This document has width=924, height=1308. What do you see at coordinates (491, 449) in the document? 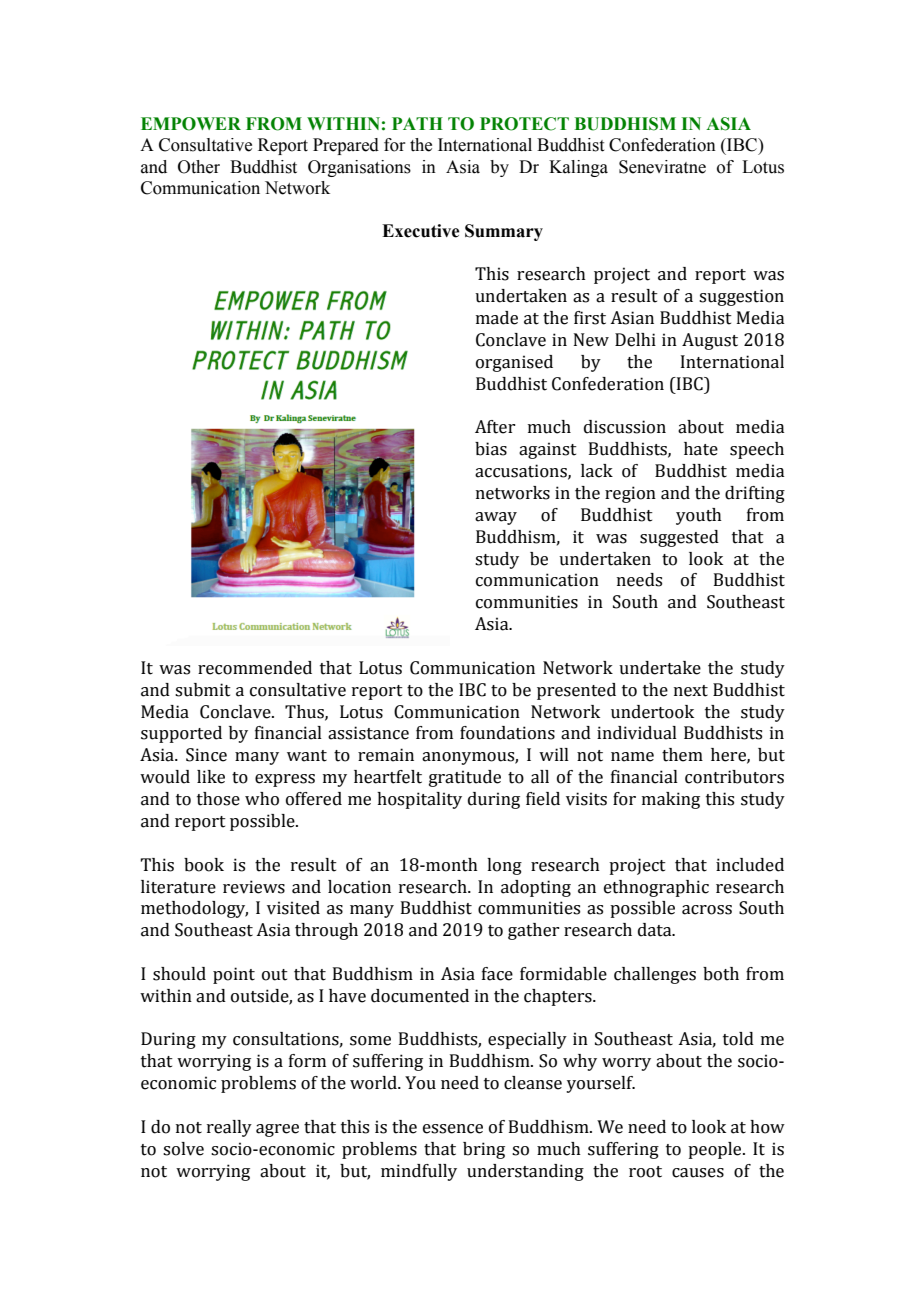
I see `bias` at bounding box center [491, 449].
